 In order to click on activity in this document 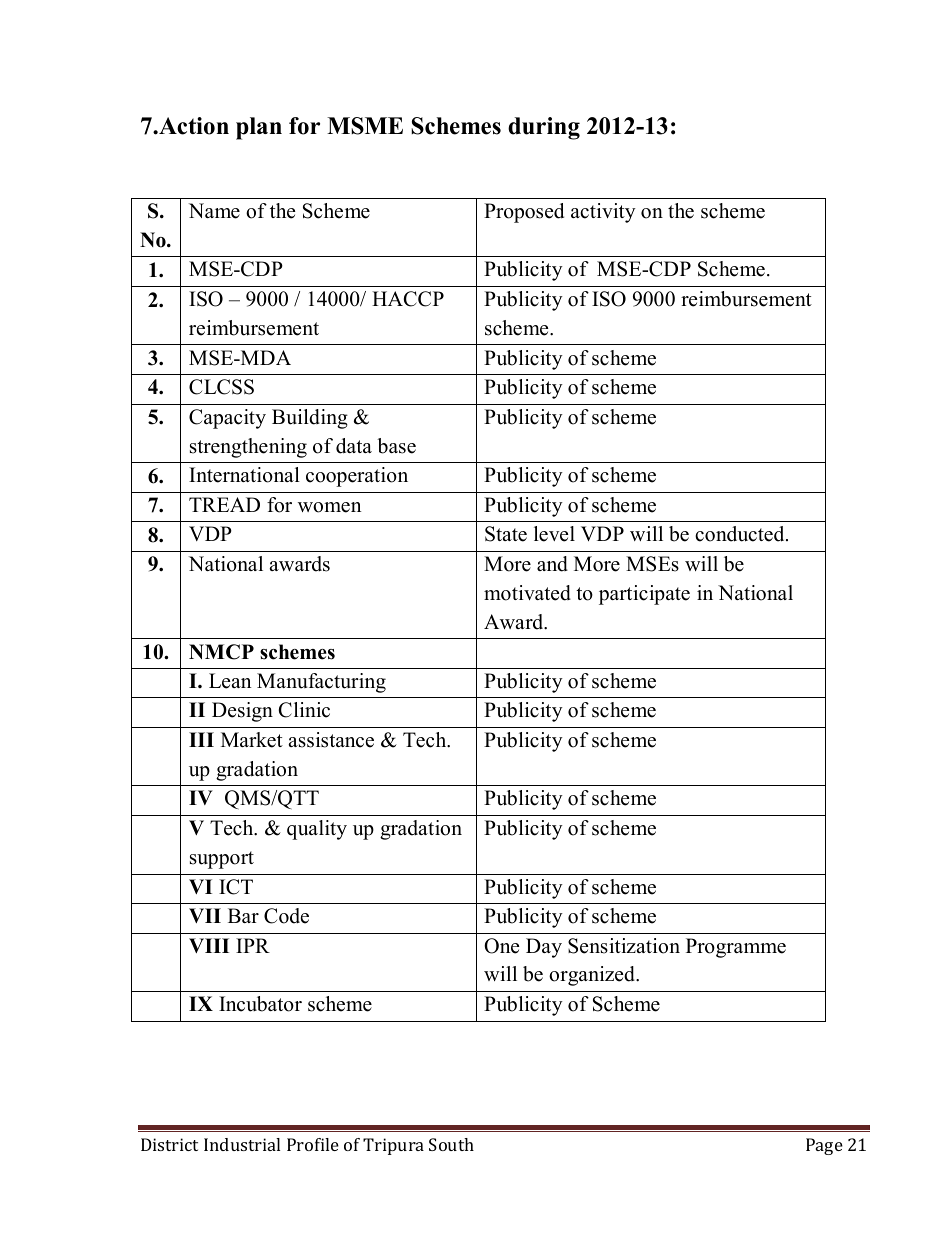, I will do `click(603, 213)`.
